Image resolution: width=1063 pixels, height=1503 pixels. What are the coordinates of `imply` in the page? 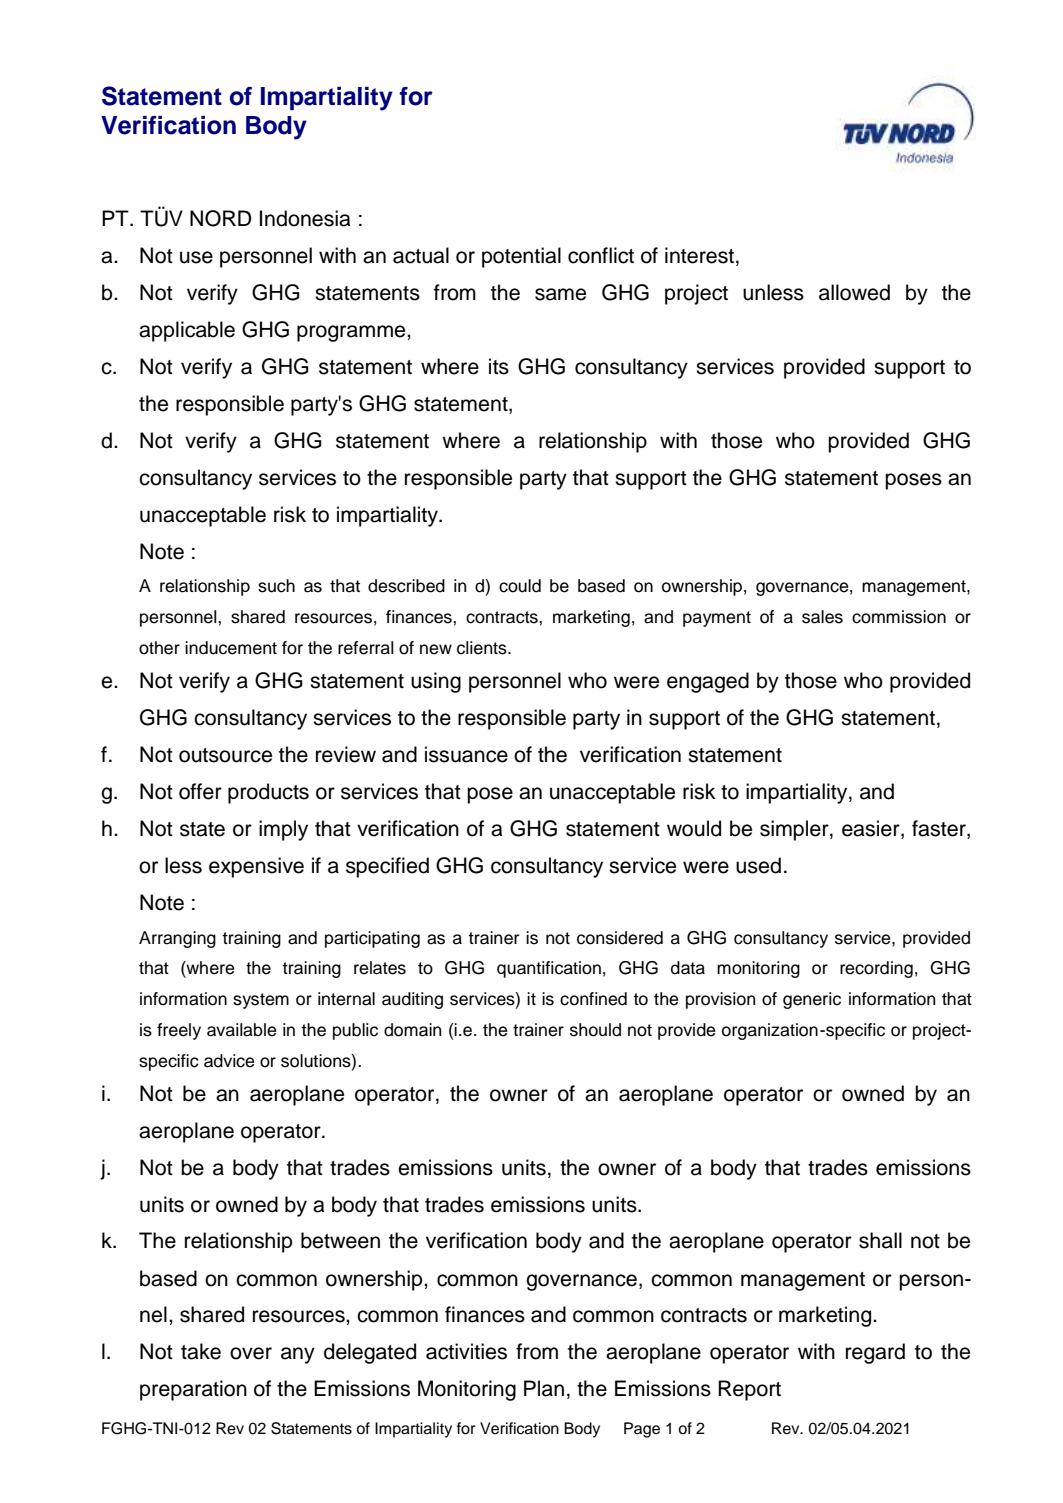 It's located at (283, 830).
